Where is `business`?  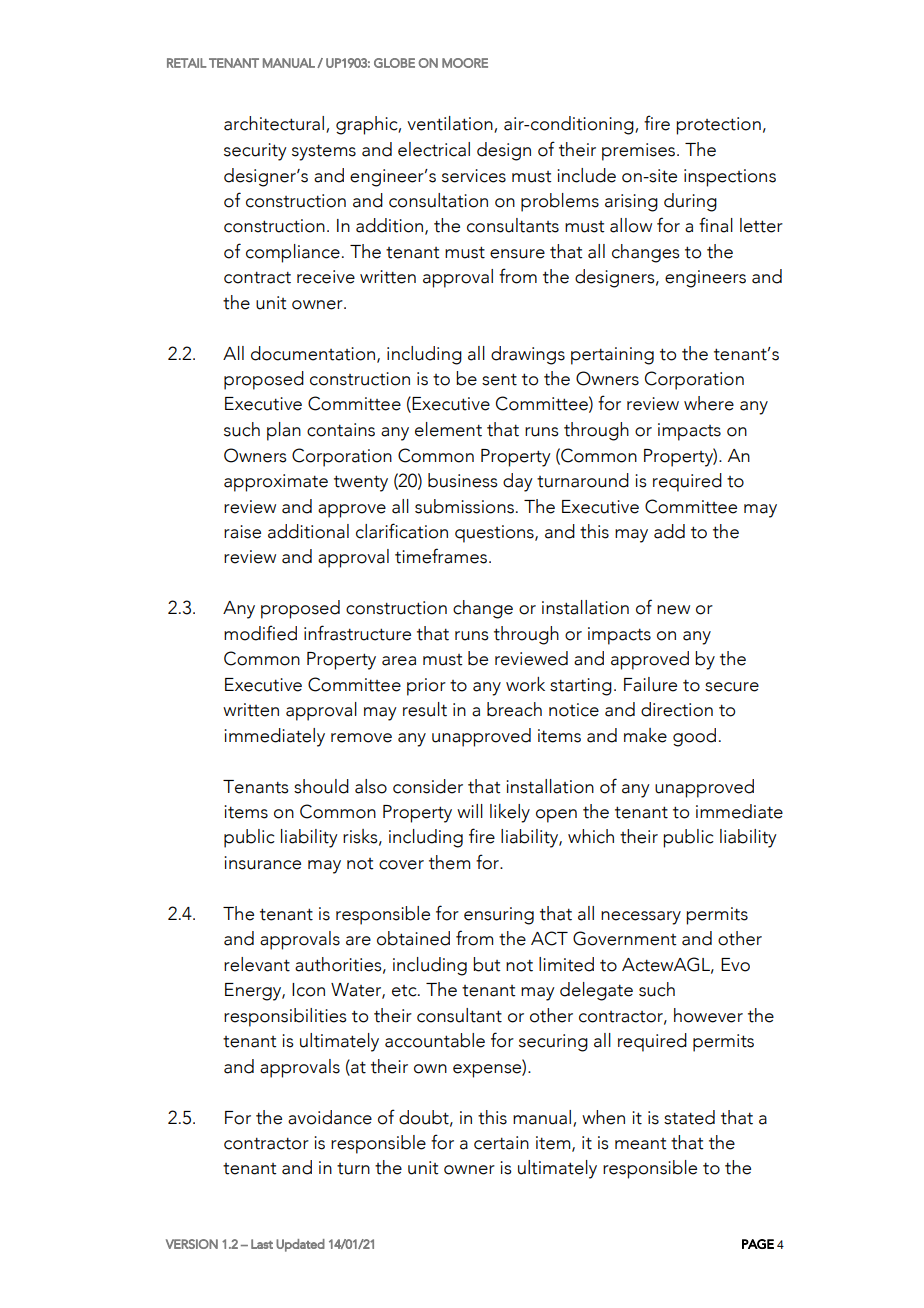
business is located at coordinates (463, 480).
